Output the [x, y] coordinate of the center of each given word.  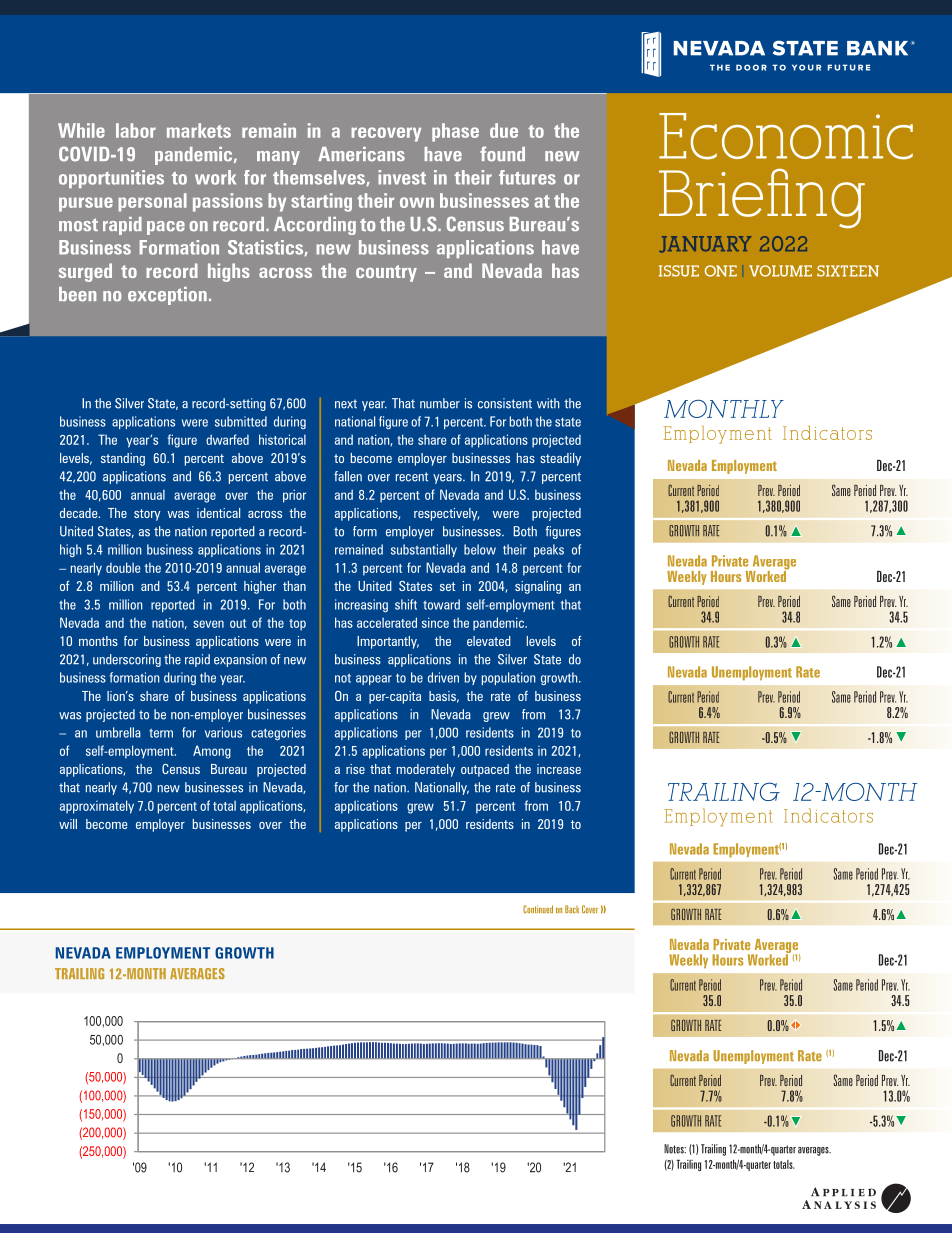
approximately [97, 807]
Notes [675, 1149]
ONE [721, 271]
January [705, 244]
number [440, 403]
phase [455, 132]
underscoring [127, 660]
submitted [241, 421]
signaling [538, 587]
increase [559, 769]
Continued [538, 909]
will [68, 824]
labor [136, 130]
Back [572, 909]
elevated [489, 641]
